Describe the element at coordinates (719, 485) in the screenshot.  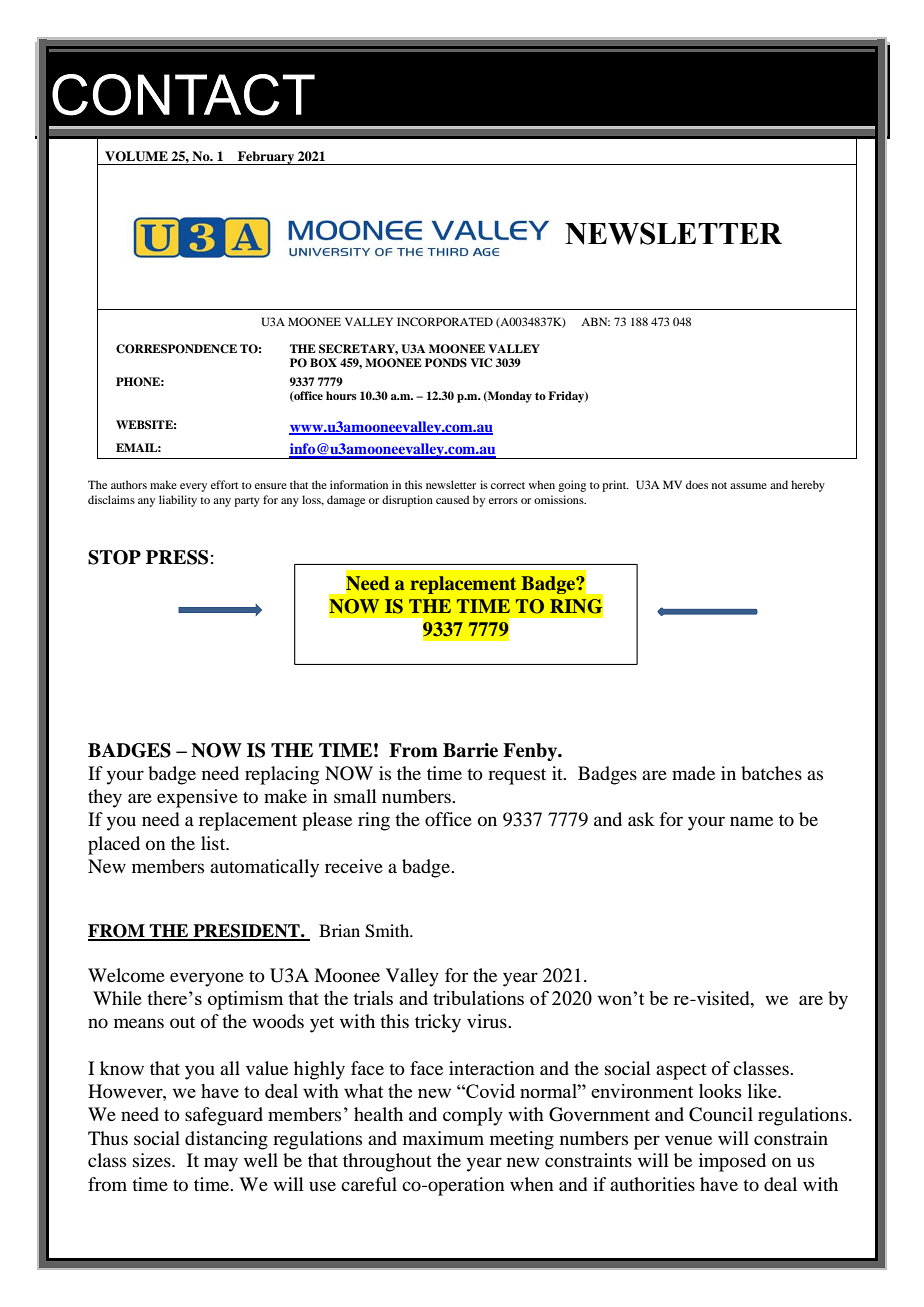
I see `not` at that location.
